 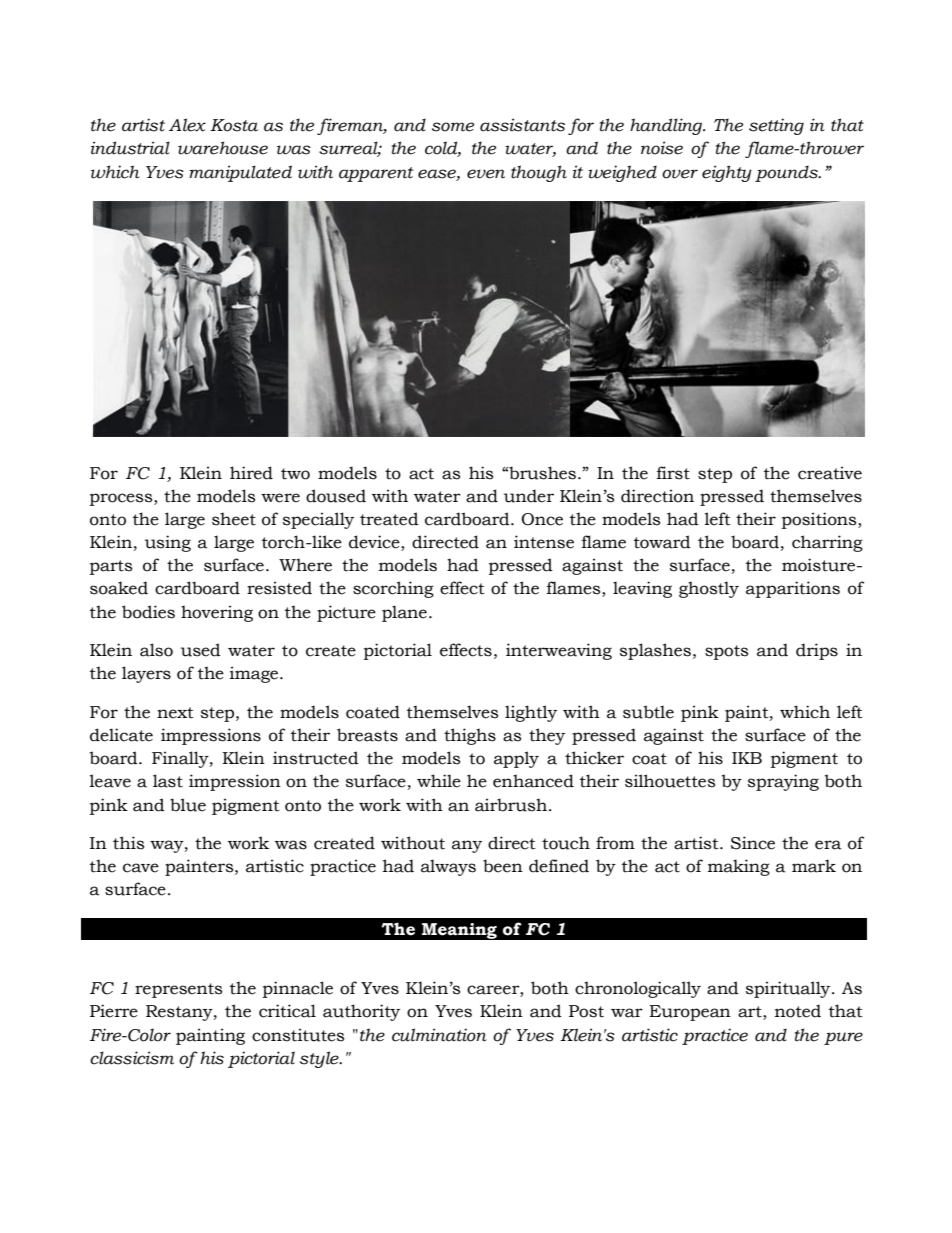 What do you see at coordinates (486, 174) in the screenshot?
I see `even` at bounding box center [486, 174].
